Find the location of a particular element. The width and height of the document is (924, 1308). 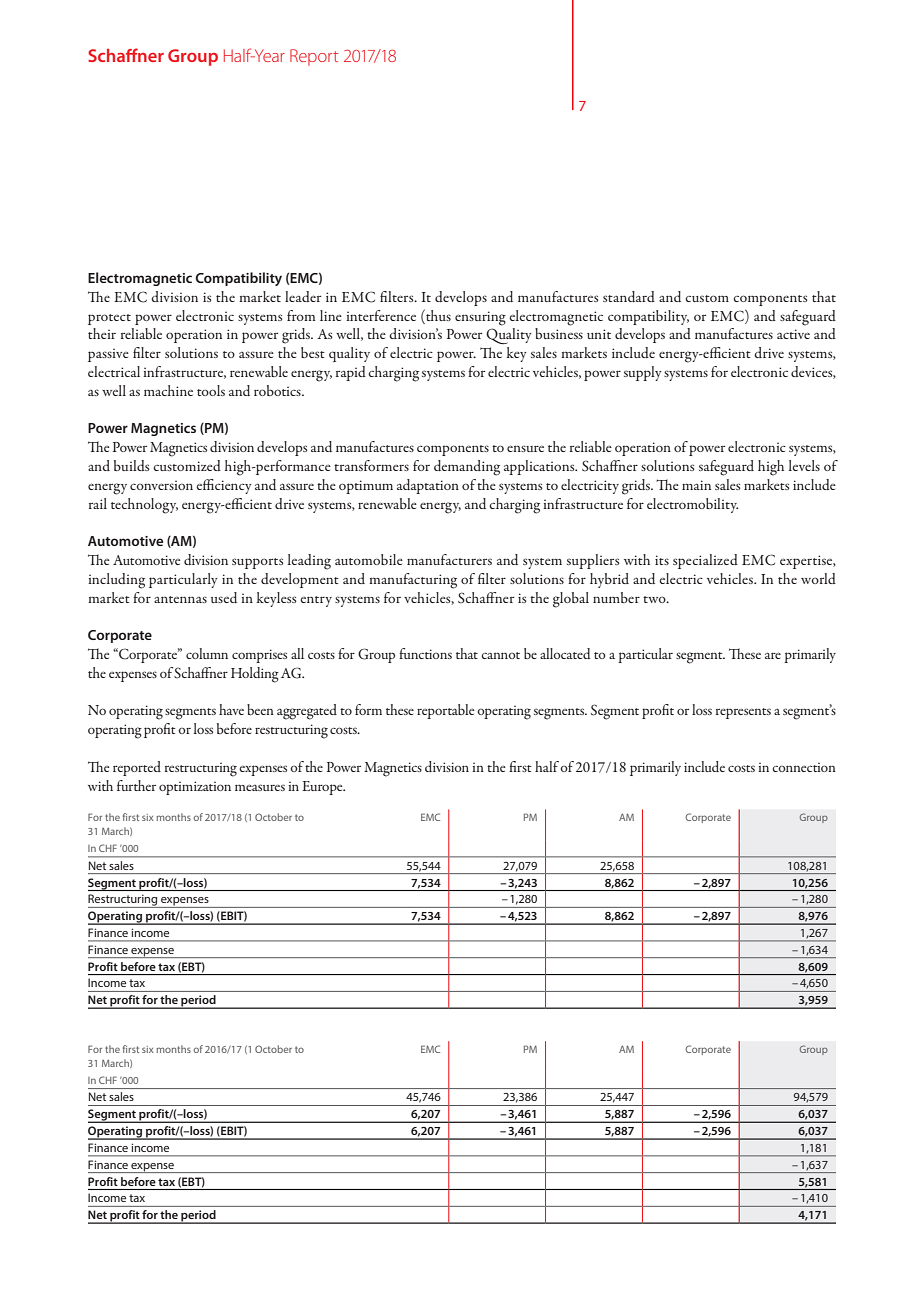

specialized is located at coordinates (705, 561).
